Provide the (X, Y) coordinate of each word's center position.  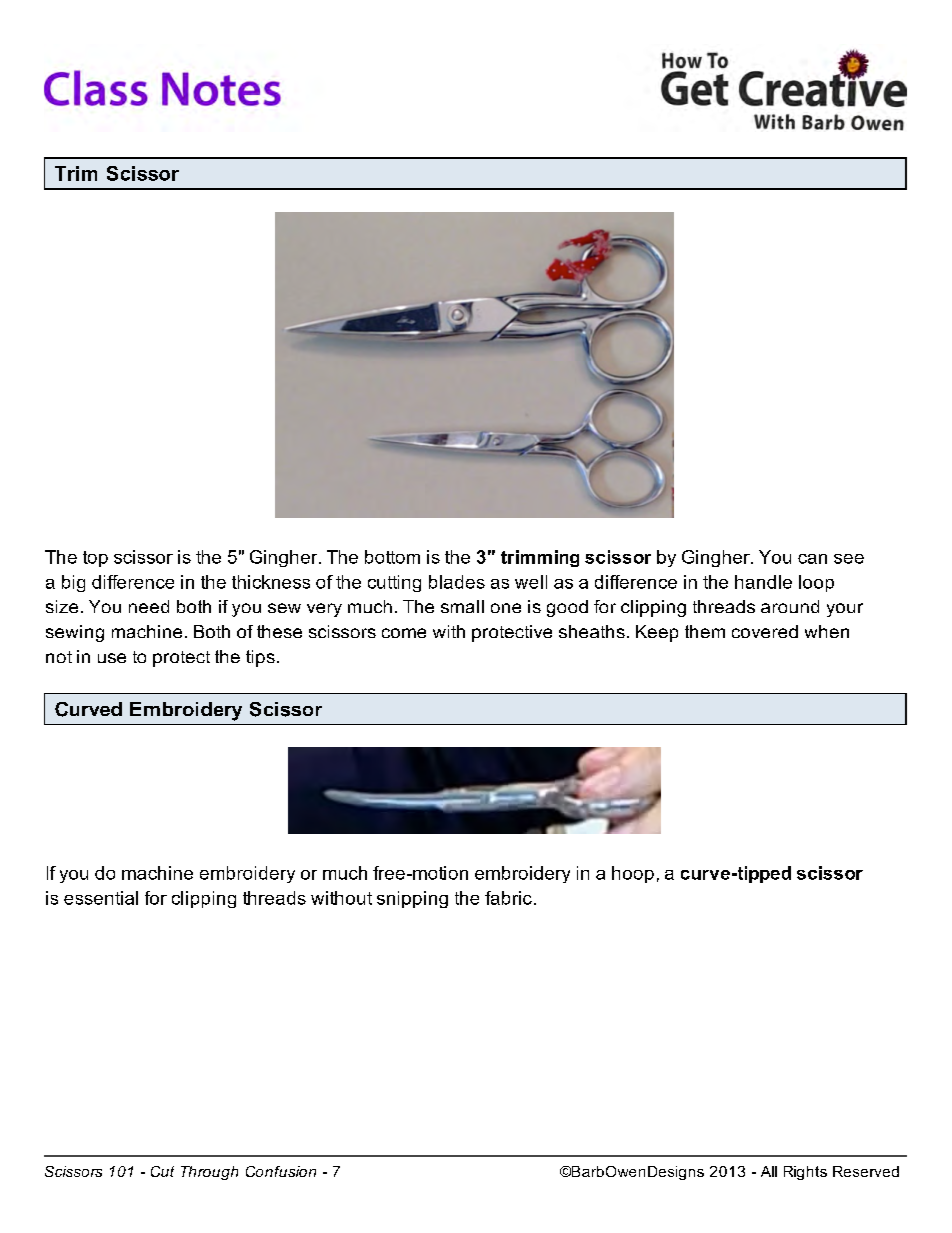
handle (763, 582)
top (95, 559)
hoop (633, 874)
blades (457, 582)
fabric (508, 898)
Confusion (281, 1171)
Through (209, 1173)
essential (101, 898)
